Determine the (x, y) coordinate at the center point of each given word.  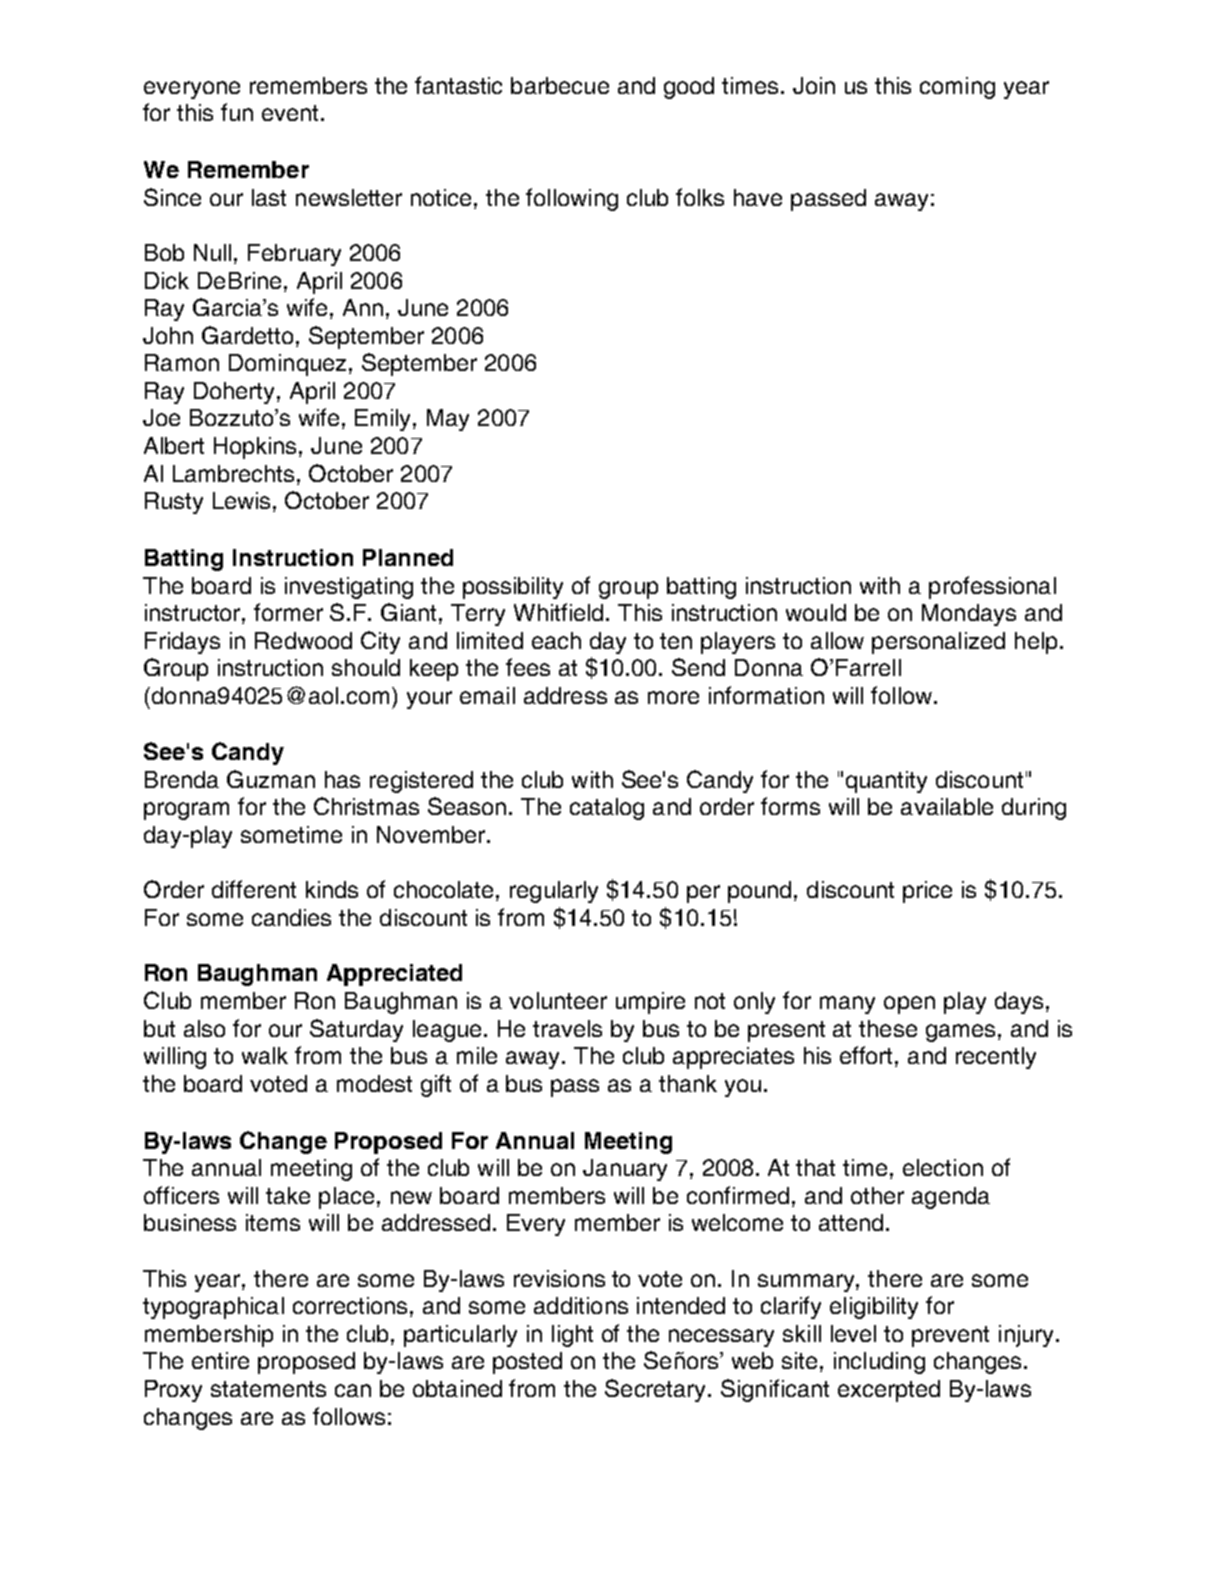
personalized (938, 643)
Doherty (236, 393)
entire (220, 1360)
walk (265, 1055)
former (288, 612)
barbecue (560, 85)
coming (957, 88)
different (254, 889)
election (943, 1167)
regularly (554, 892)
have (758, 197)
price (927, 892)
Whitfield (558, 612)
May (448, 420)
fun (237, 112)
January (625, 1170)
